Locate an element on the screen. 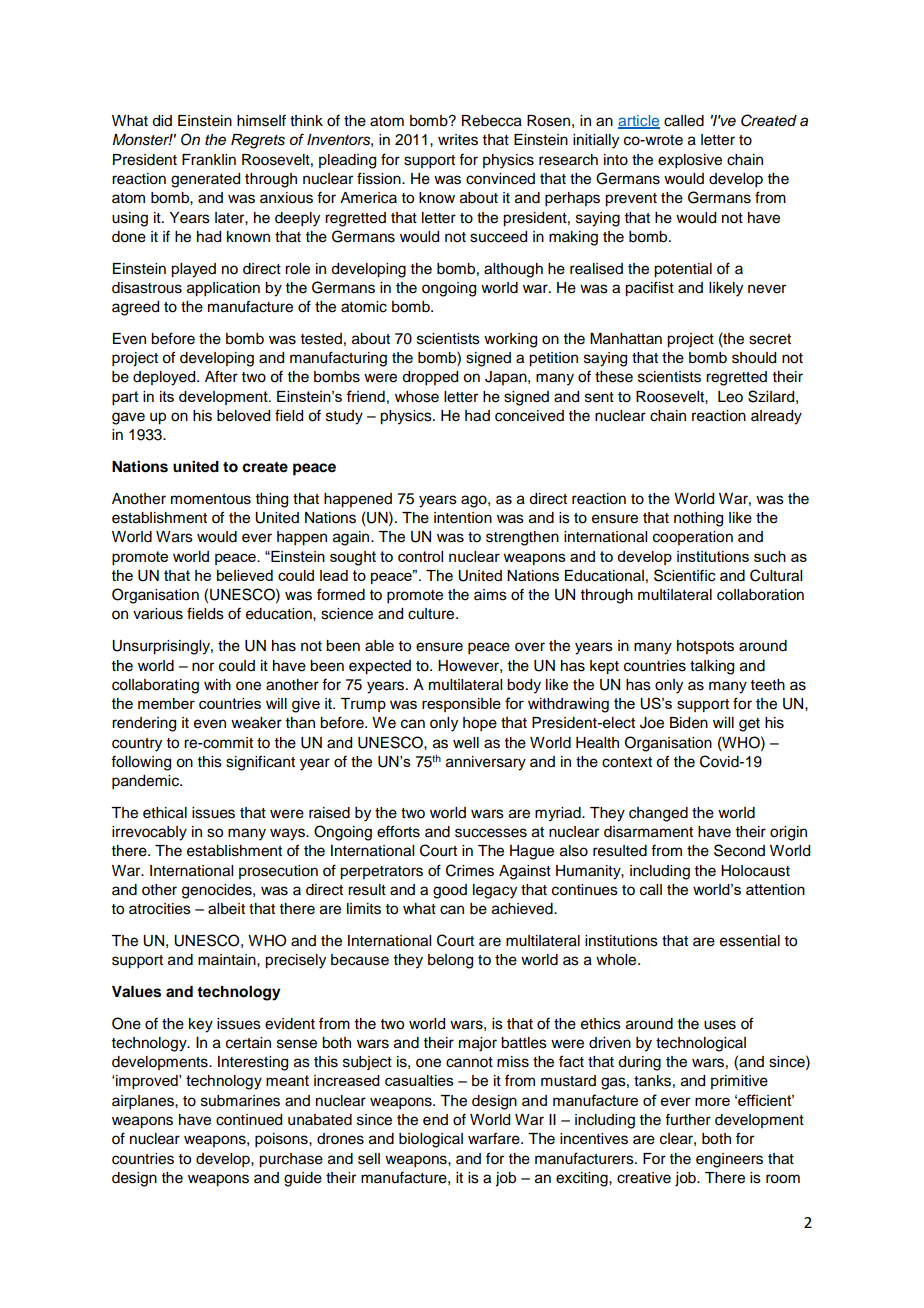  nor is located at coordinates (203, 667).
